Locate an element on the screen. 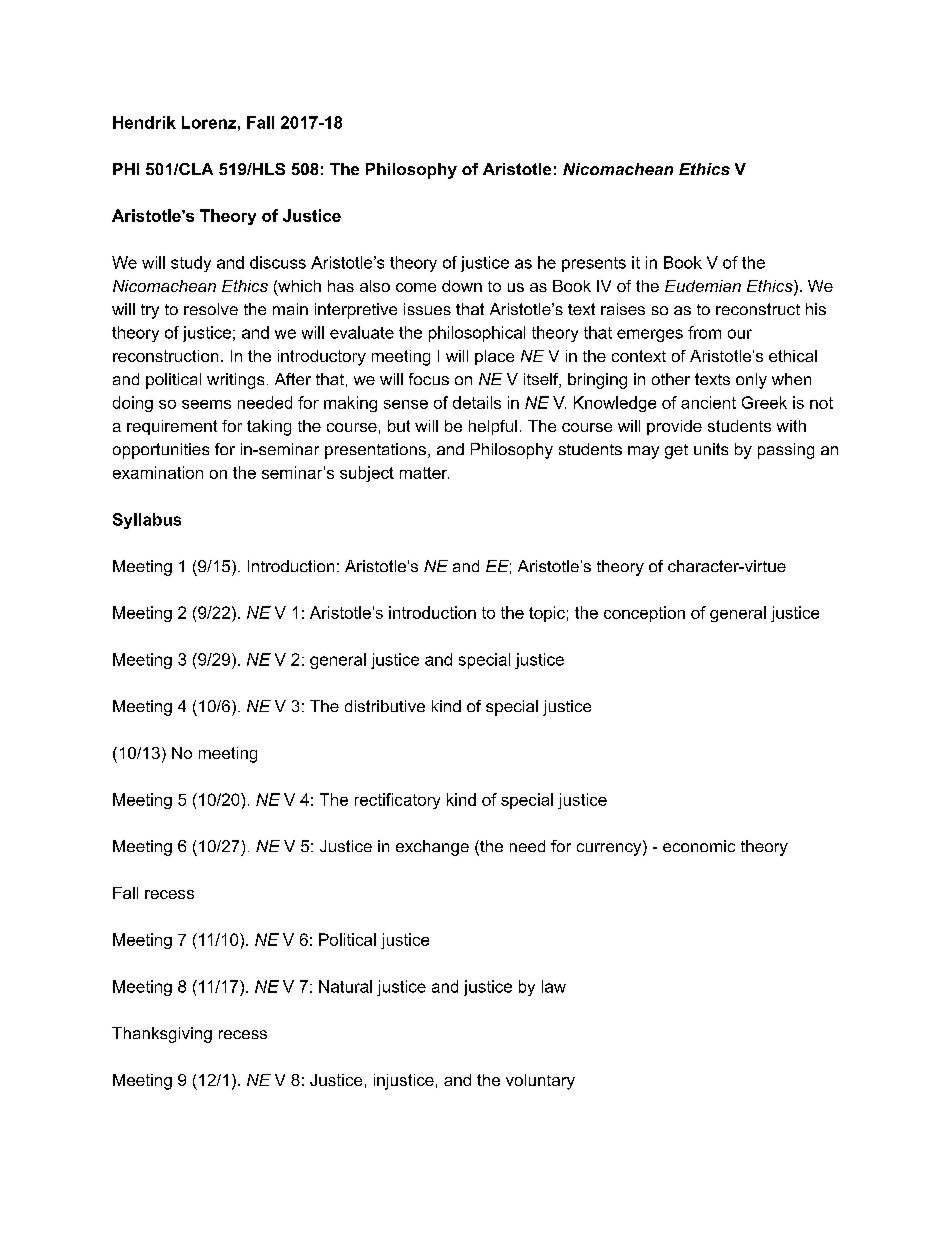 Image resolution: width=952 pixels, height=1233 pixels. from is located at coordinates (704, 332).
